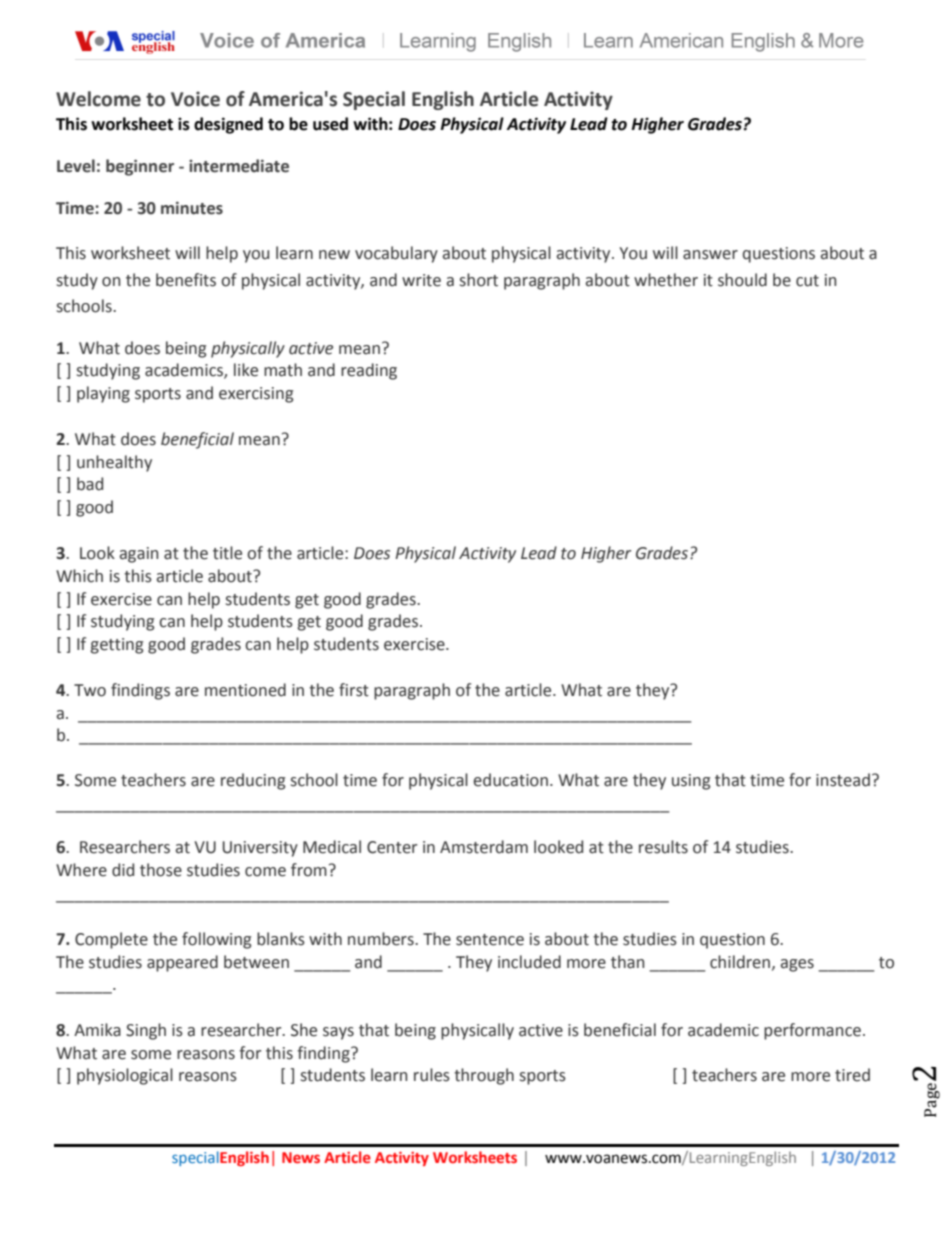 This page has height=1233, width=952. What do you see at coordinates (139, 555) in the page?
I see `again` at bounding box center [139, 555].
